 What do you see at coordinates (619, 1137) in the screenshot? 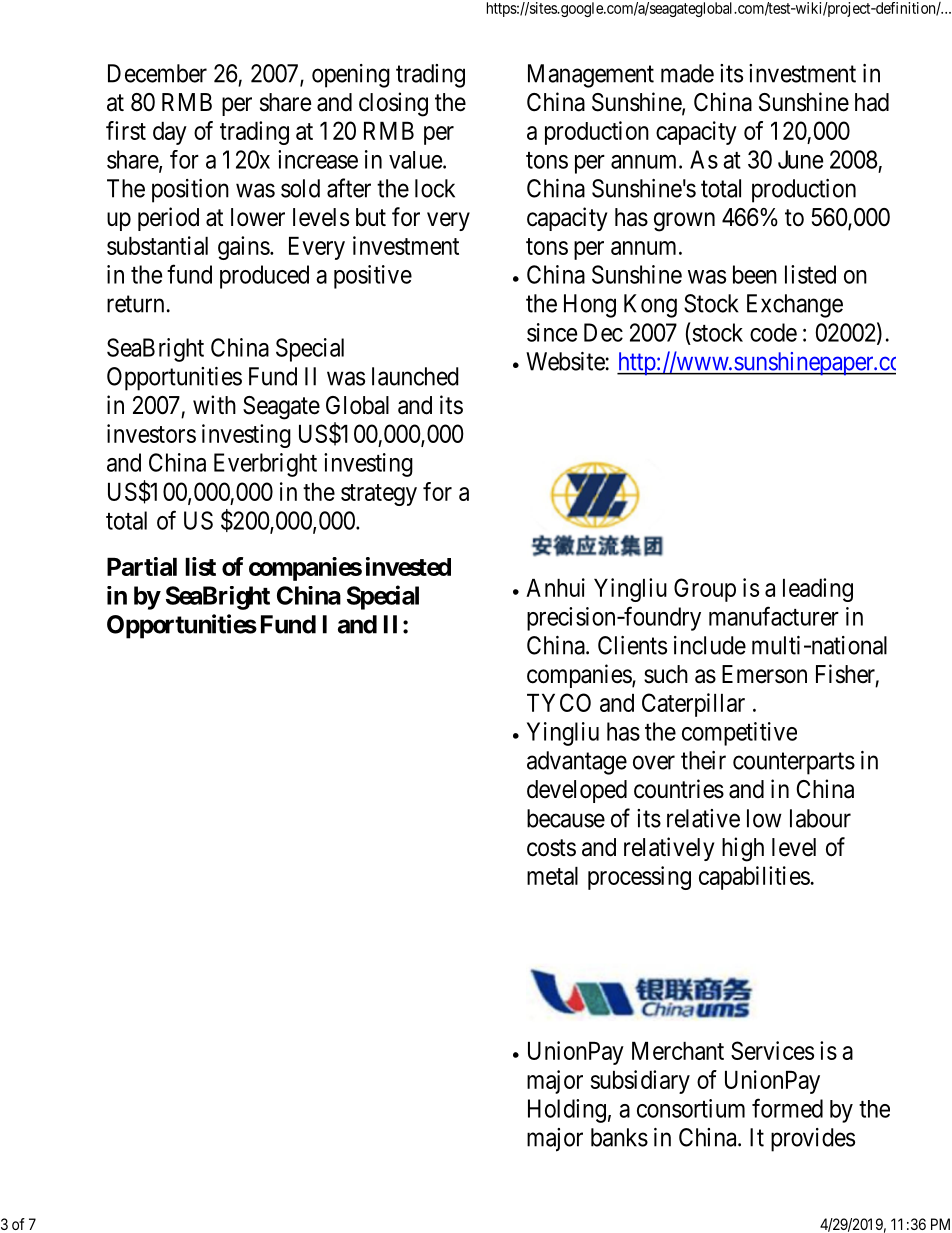
I see `banks` at bounding box center [619, 1137].
